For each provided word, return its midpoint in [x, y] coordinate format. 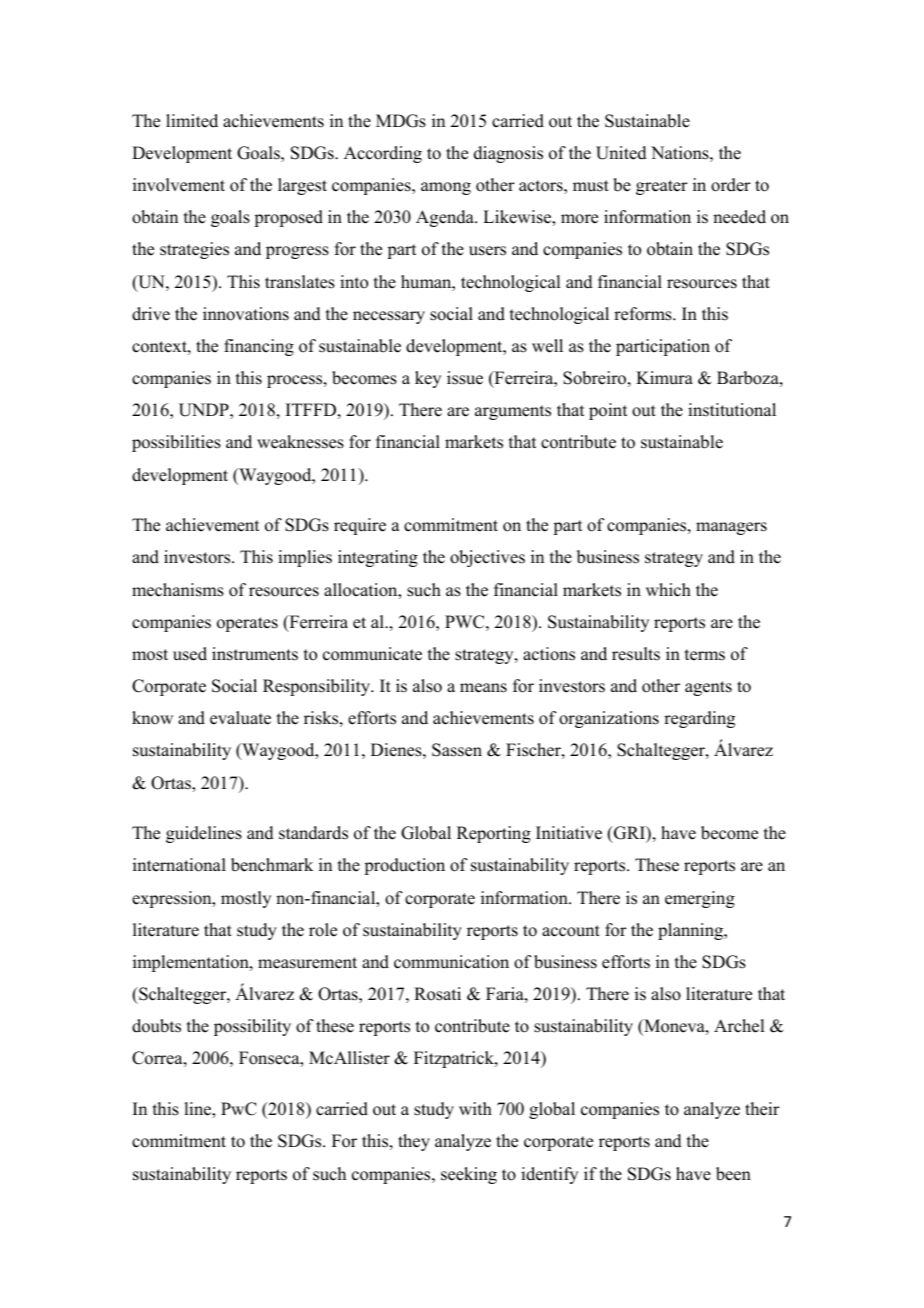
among [446, 188]
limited [192, 121]
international [179, 865]
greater [662, 187]
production [404, 866]
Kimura [664, 378]
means [483, 688]
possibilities [176, 443]
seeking [469, 1175]
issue [465, 378]
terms [705, 655]
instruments [255, 654]
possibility [252, 1027]
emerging [700, 899]
